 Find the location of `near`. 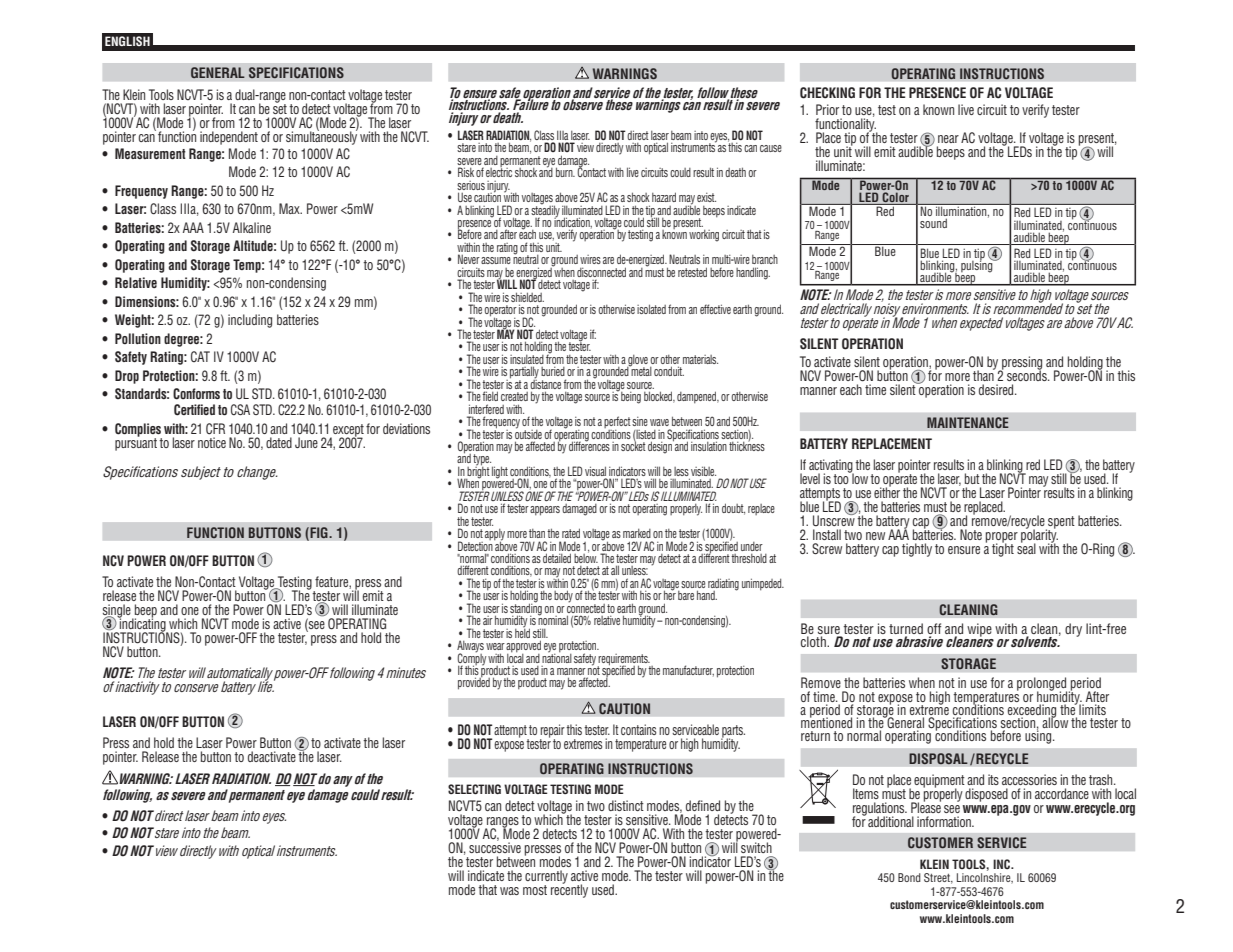

near is located at coordinates (948, 139).
